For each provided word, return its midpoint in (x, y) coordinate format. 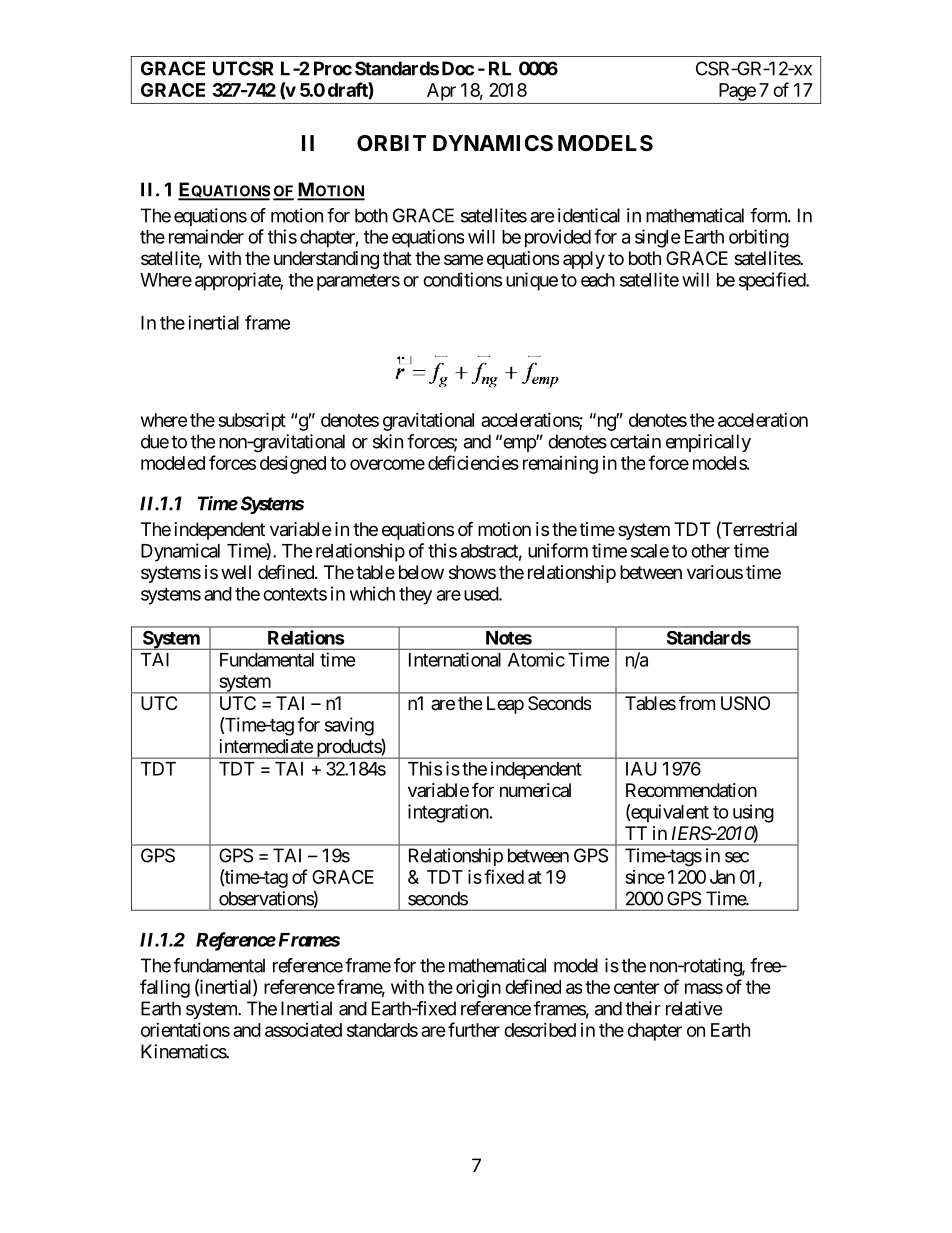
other (710, 551)
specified (773, 281)
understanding (326, 260)
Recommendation (691, 790)
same (463, 259)
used (482, 594)
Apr (441, 92)
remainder (206, 236)
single (658, 238)
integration (448, 813)
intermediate (266, 746)
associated (303, 1030)
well (236, 572)
